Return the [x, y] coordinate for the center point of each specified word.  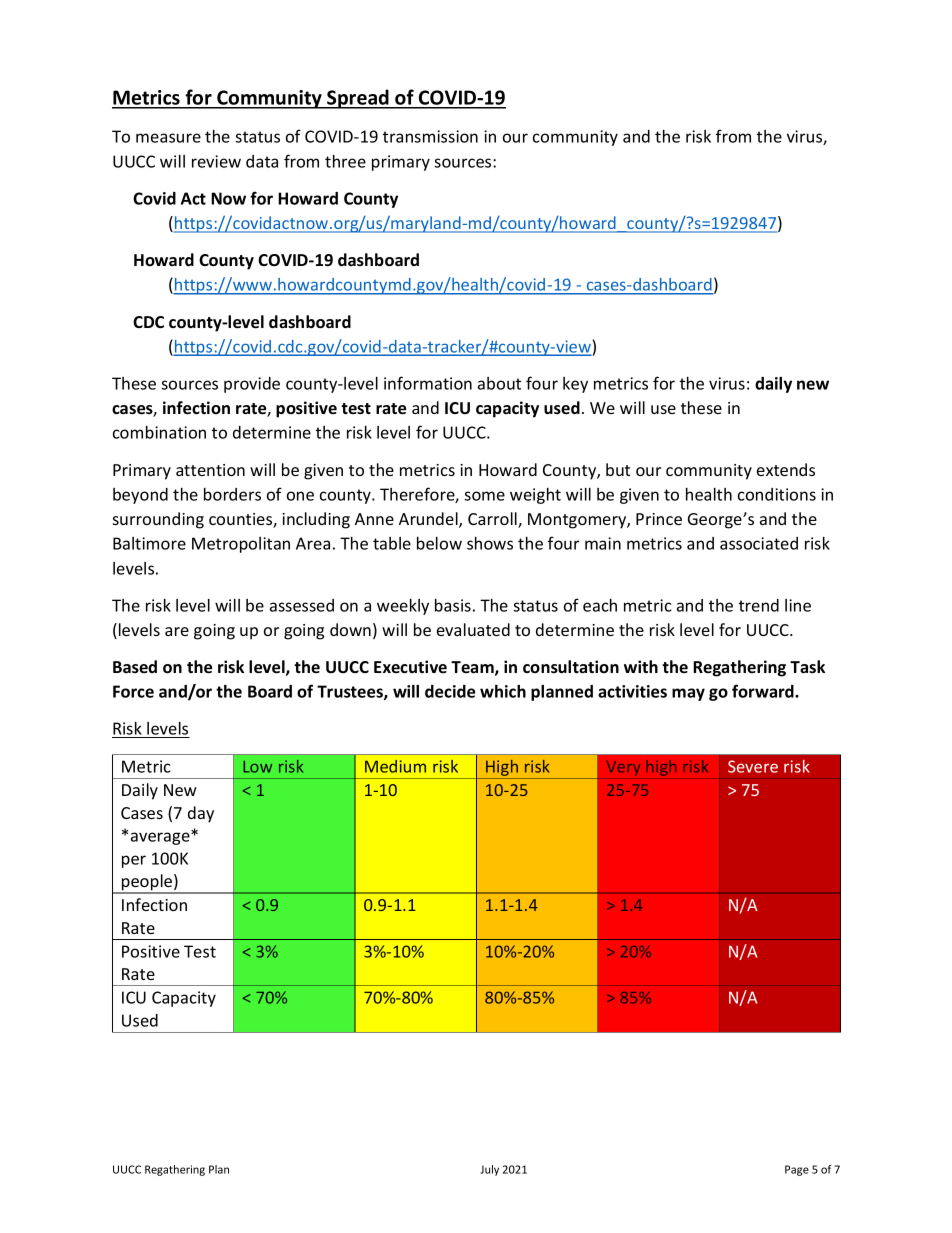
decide [450, 691]
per [134, 861]
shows [490, 543]
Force [133, 691]
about [499, 383]
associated [759, 543]
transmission [430, 136]
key [575, 385]
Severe [753, 766]
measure [168, 138]
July [489, 1170]
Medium [395, 766]
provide [252, 385]
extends [786, 469]
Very [623, 768]
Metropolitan [241, 545]
